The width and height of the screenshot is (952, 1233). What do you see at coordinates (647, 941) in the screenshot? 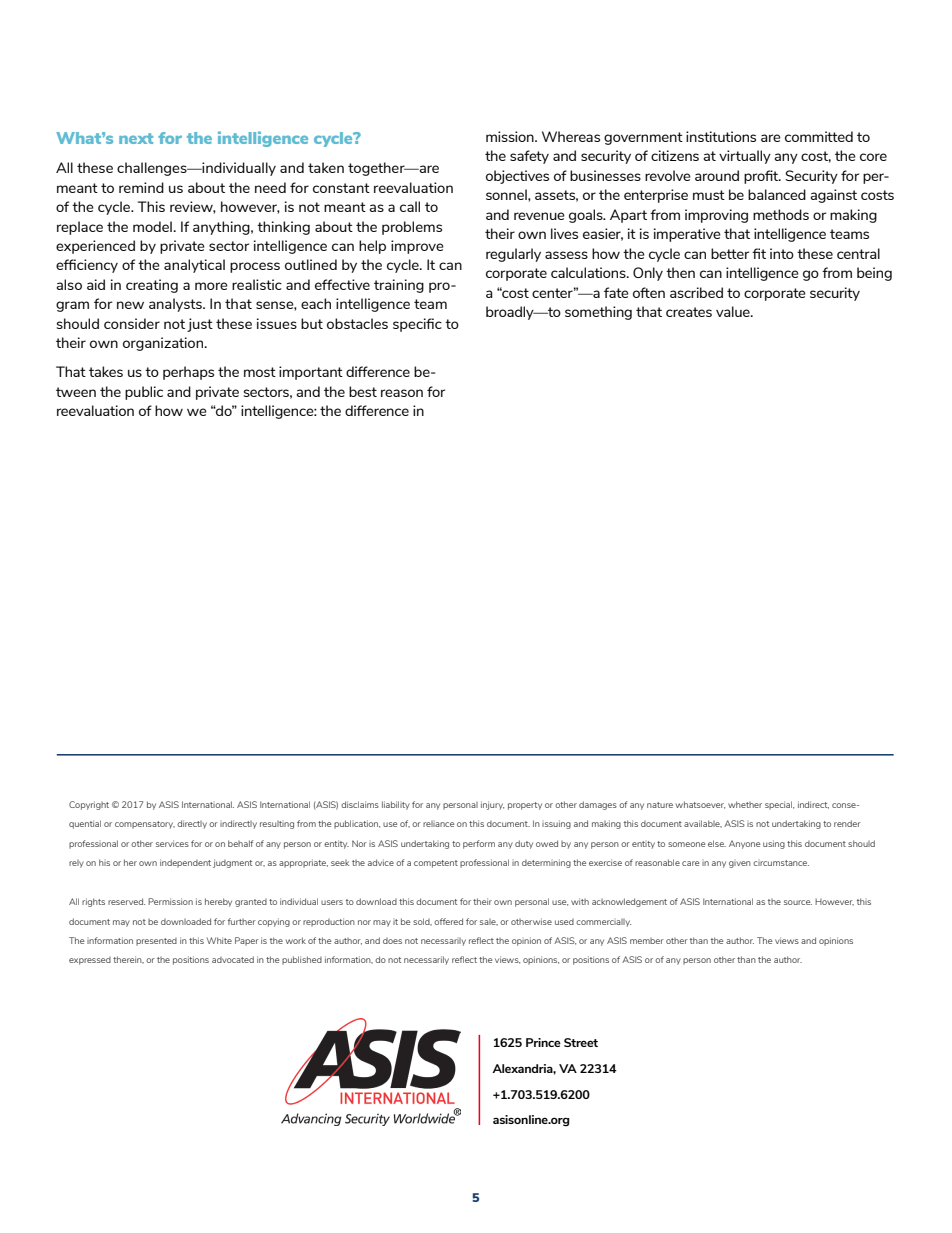
I see `member` at bounding box center [647, 941].
